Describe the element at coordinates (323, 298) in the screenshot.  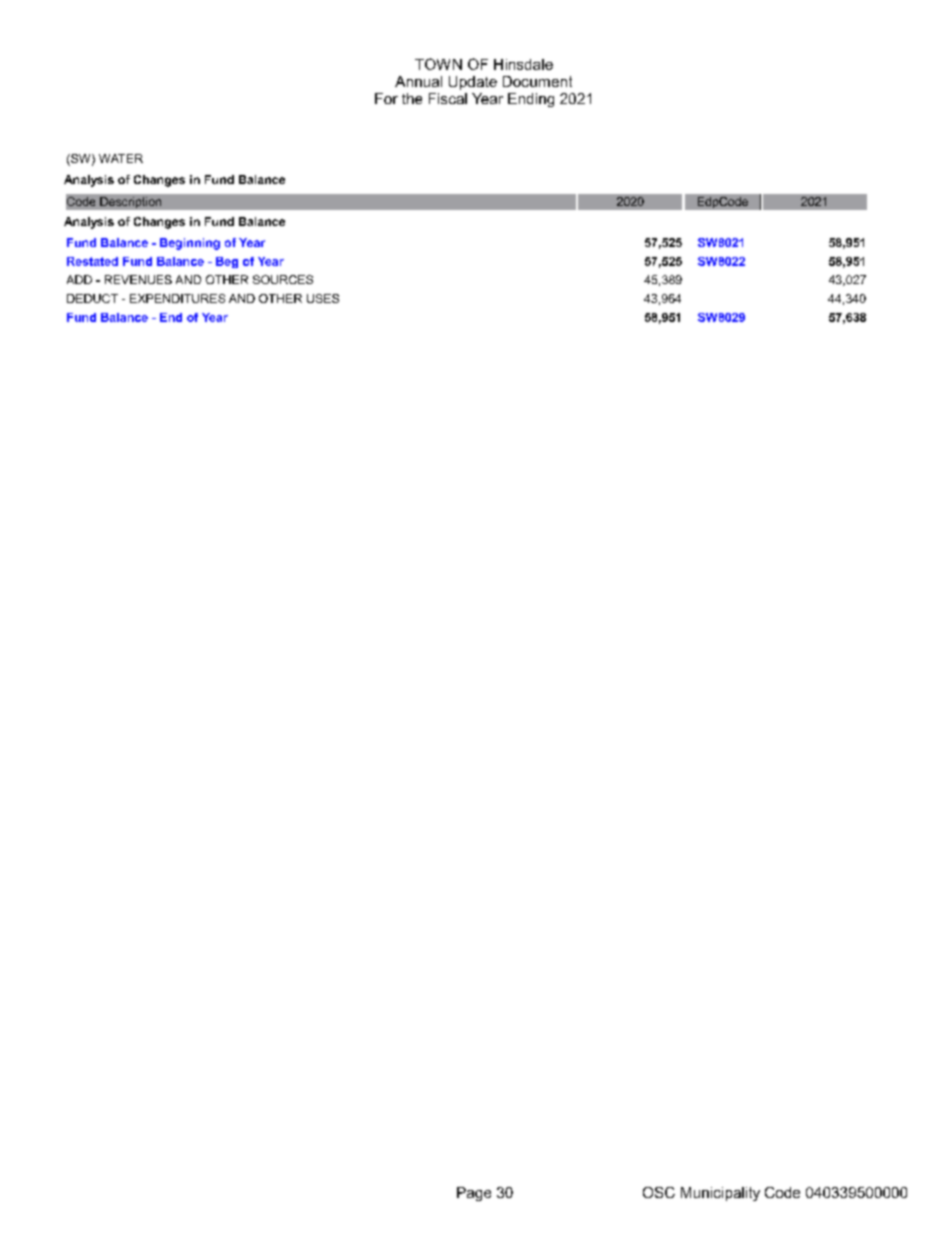
I see `USES` at that location.
